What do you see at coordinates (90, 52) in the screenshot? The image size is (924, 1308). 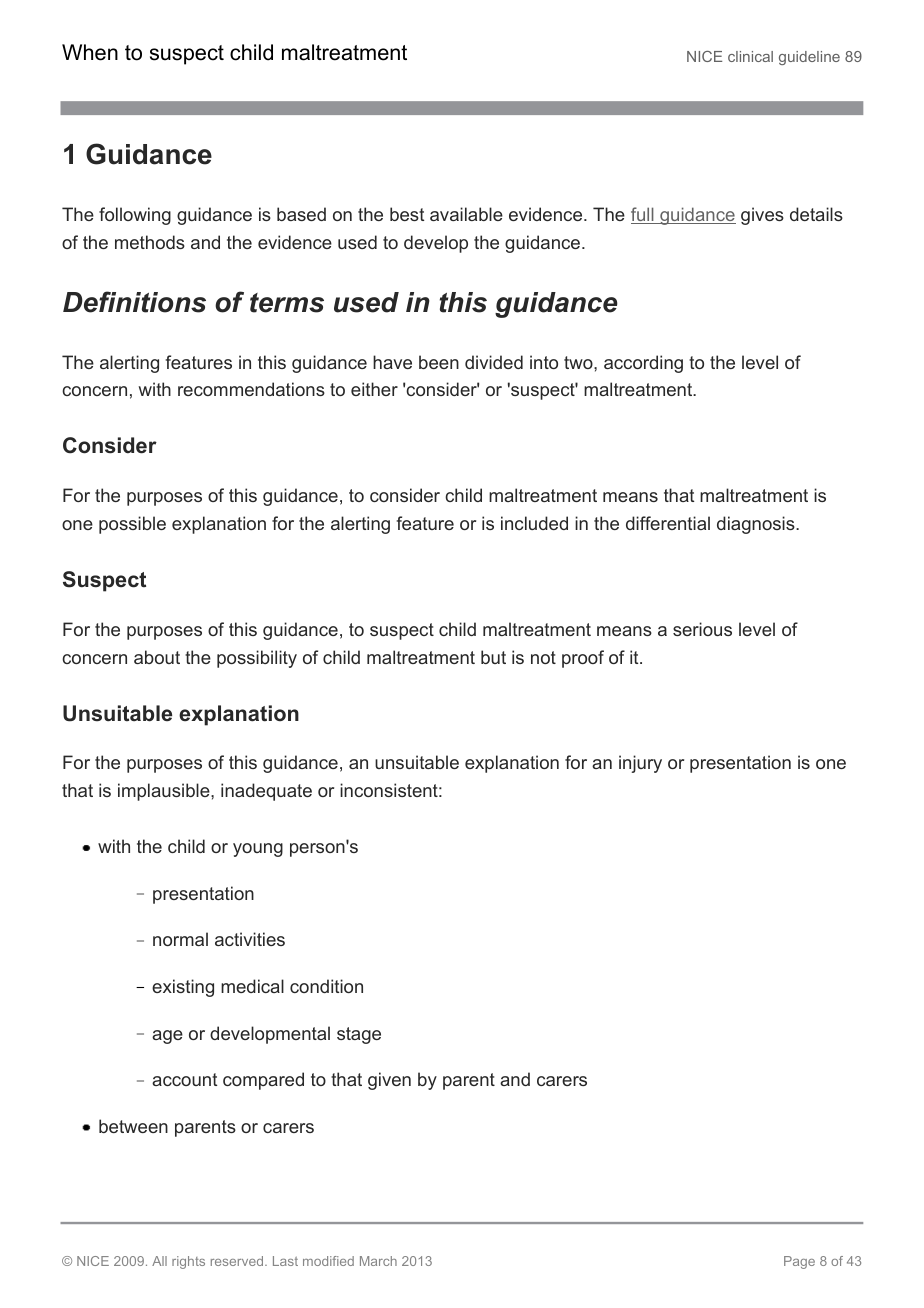 I see `When` at bounding box center [90, 52].
